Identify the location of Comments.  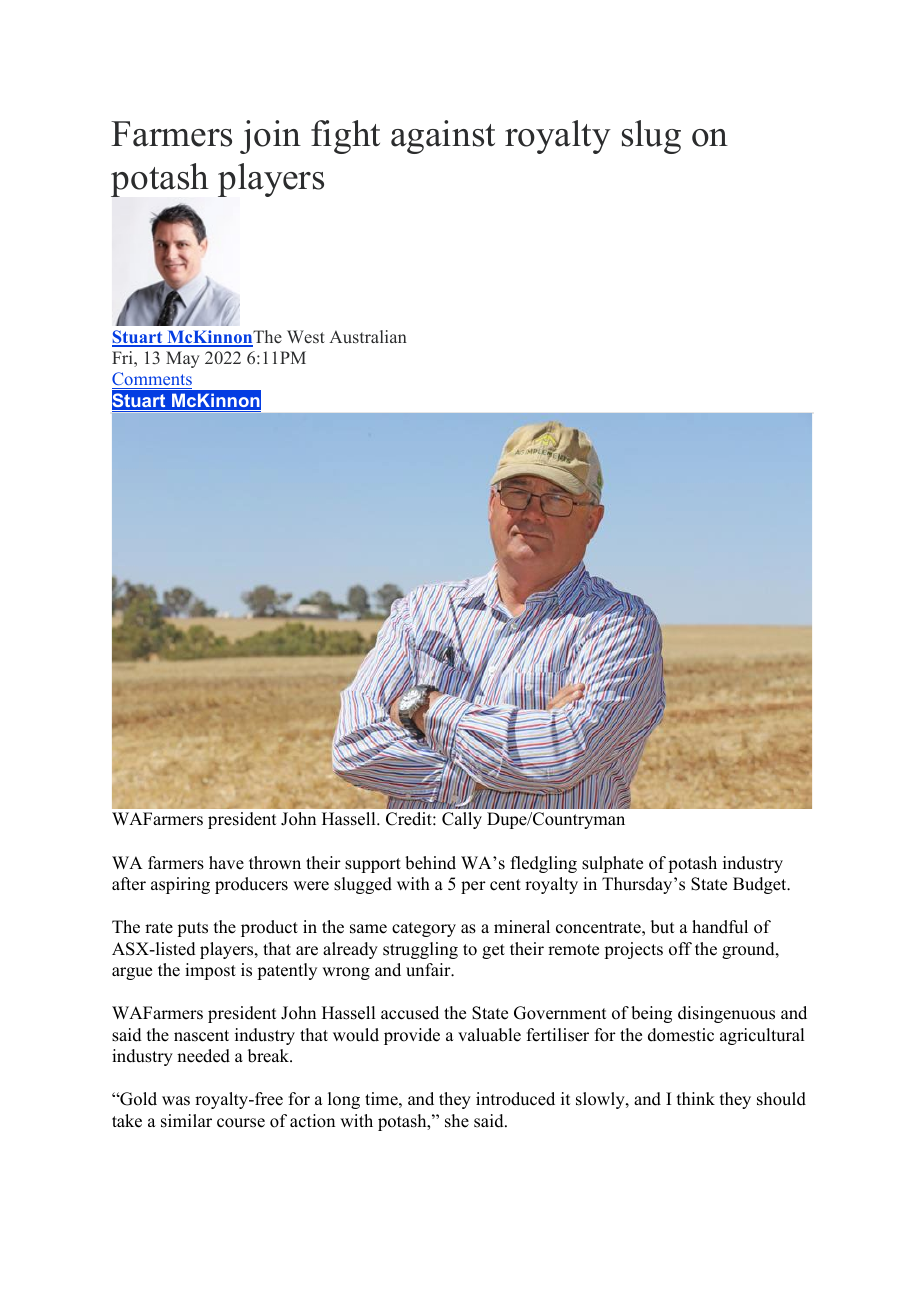
(152, 380).
